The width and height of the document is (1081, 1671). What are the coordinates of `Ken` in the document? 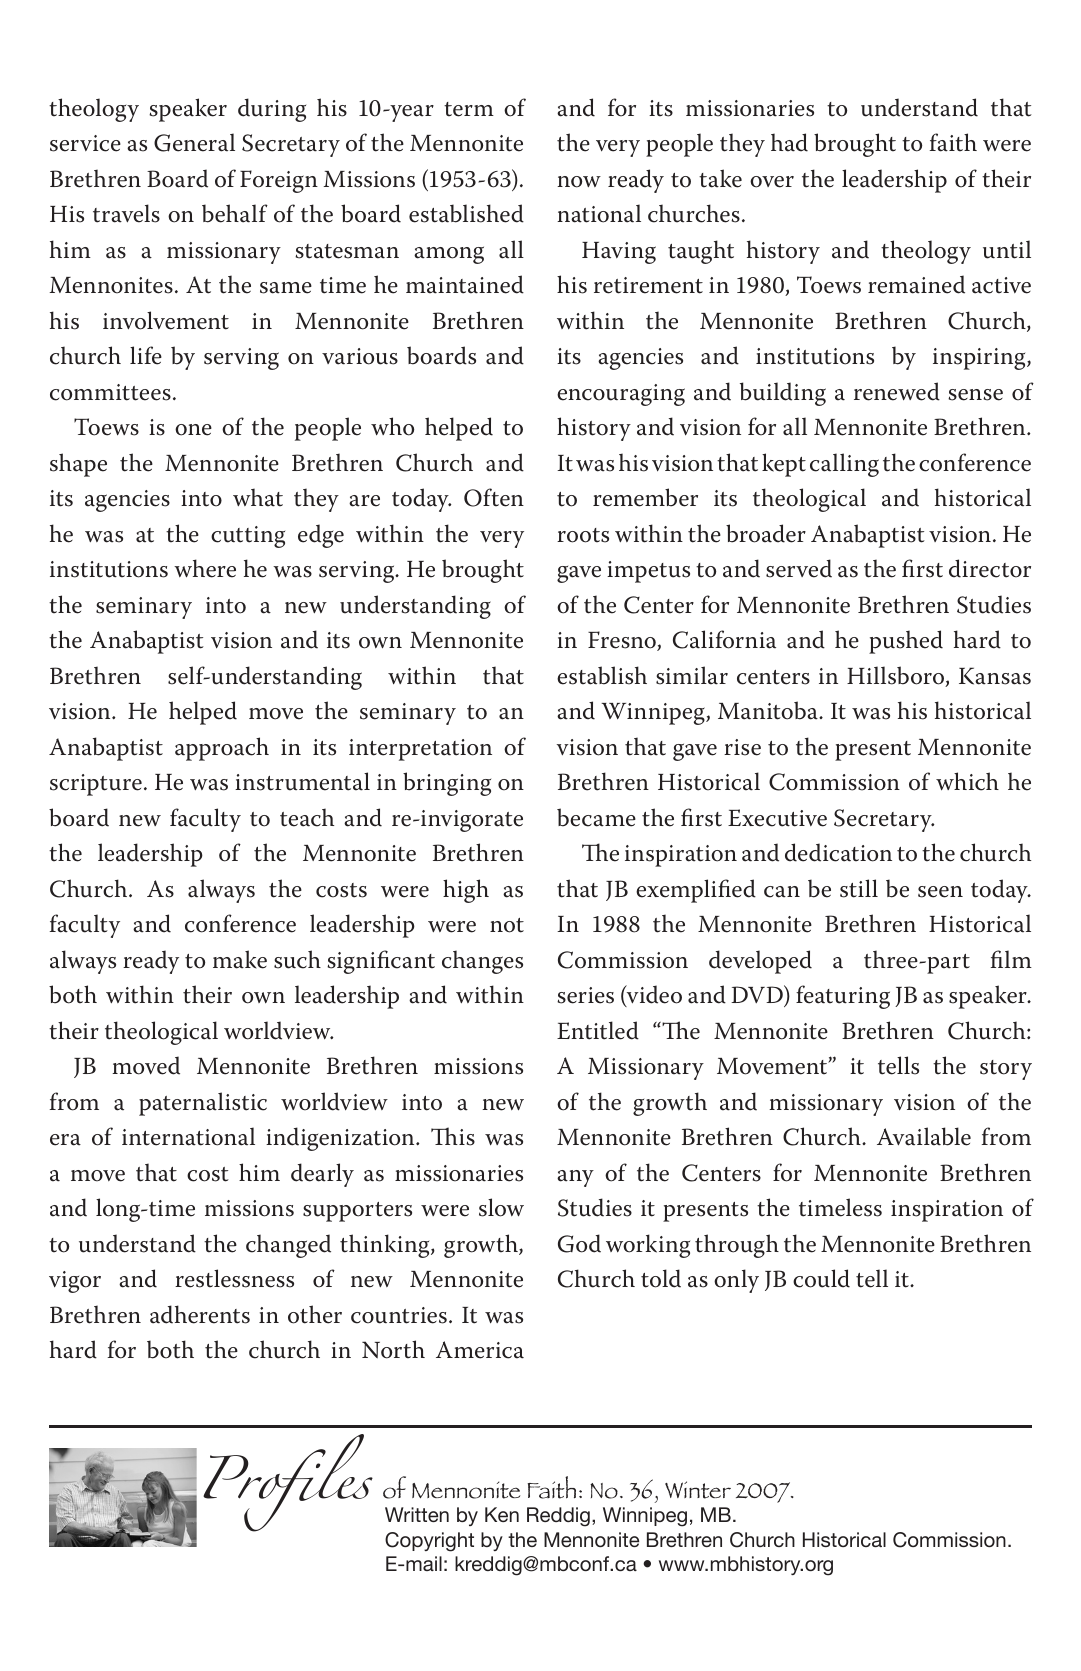 It's located at (502, 1514).
